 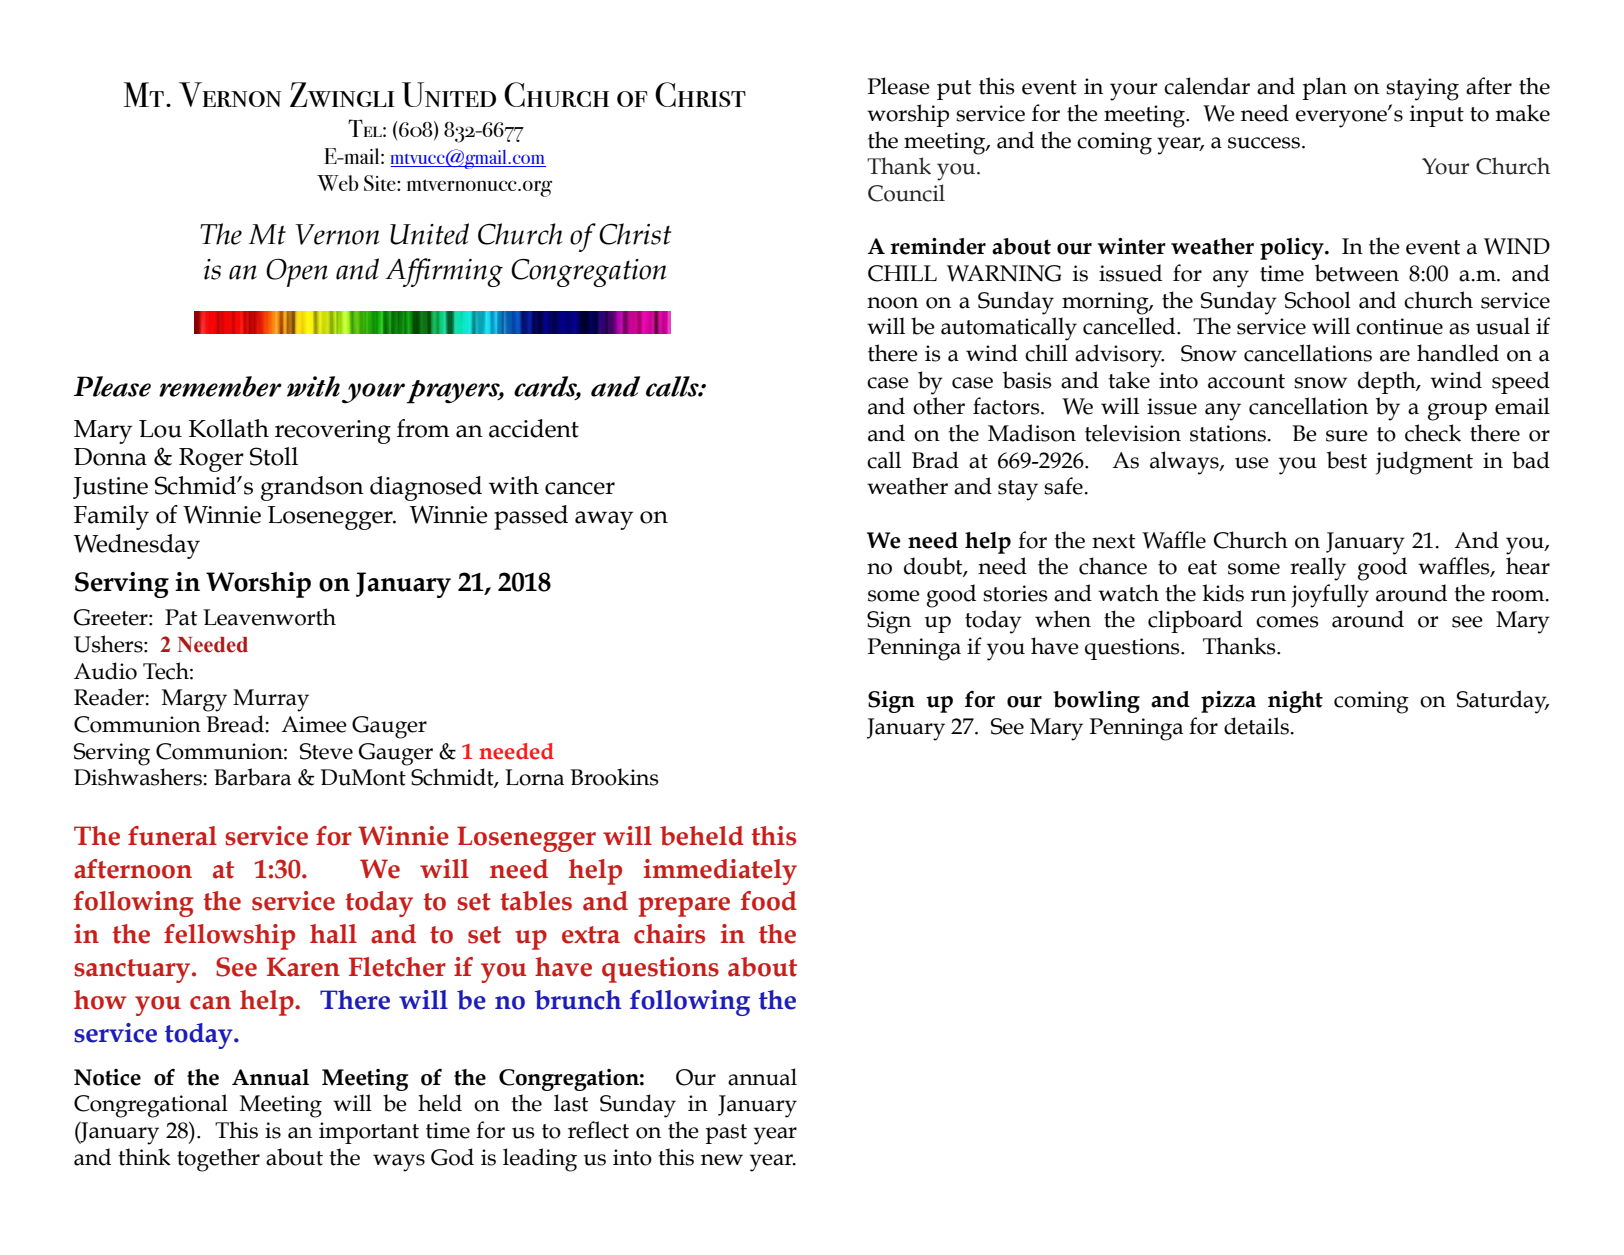 What do you see at coordinates (726, 1134) in the screenshot?
I see `past` at bounding box center [726, 1134].
